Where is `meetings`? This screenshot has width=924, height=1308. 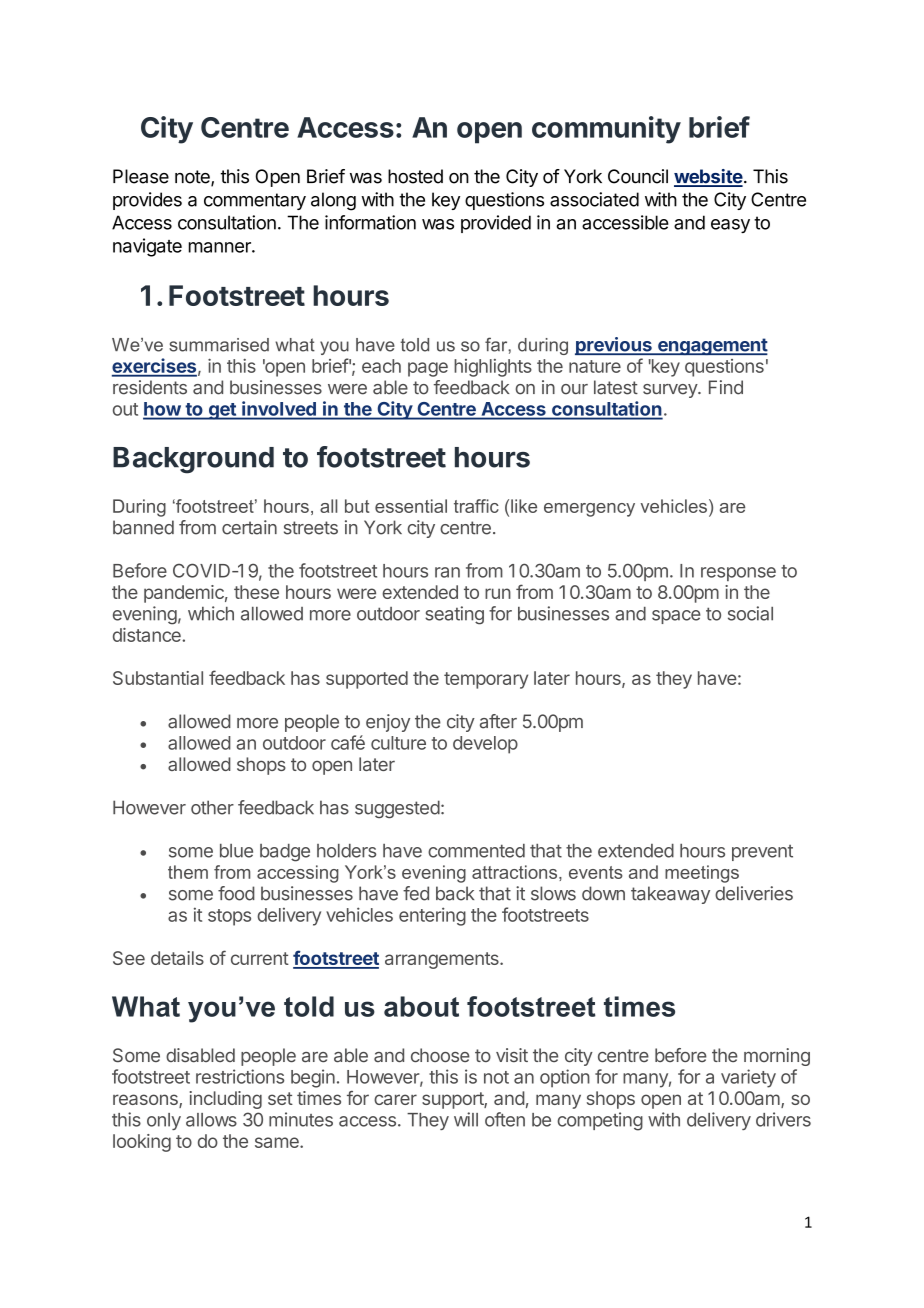
meetings is located at coordinates (702, 874).
